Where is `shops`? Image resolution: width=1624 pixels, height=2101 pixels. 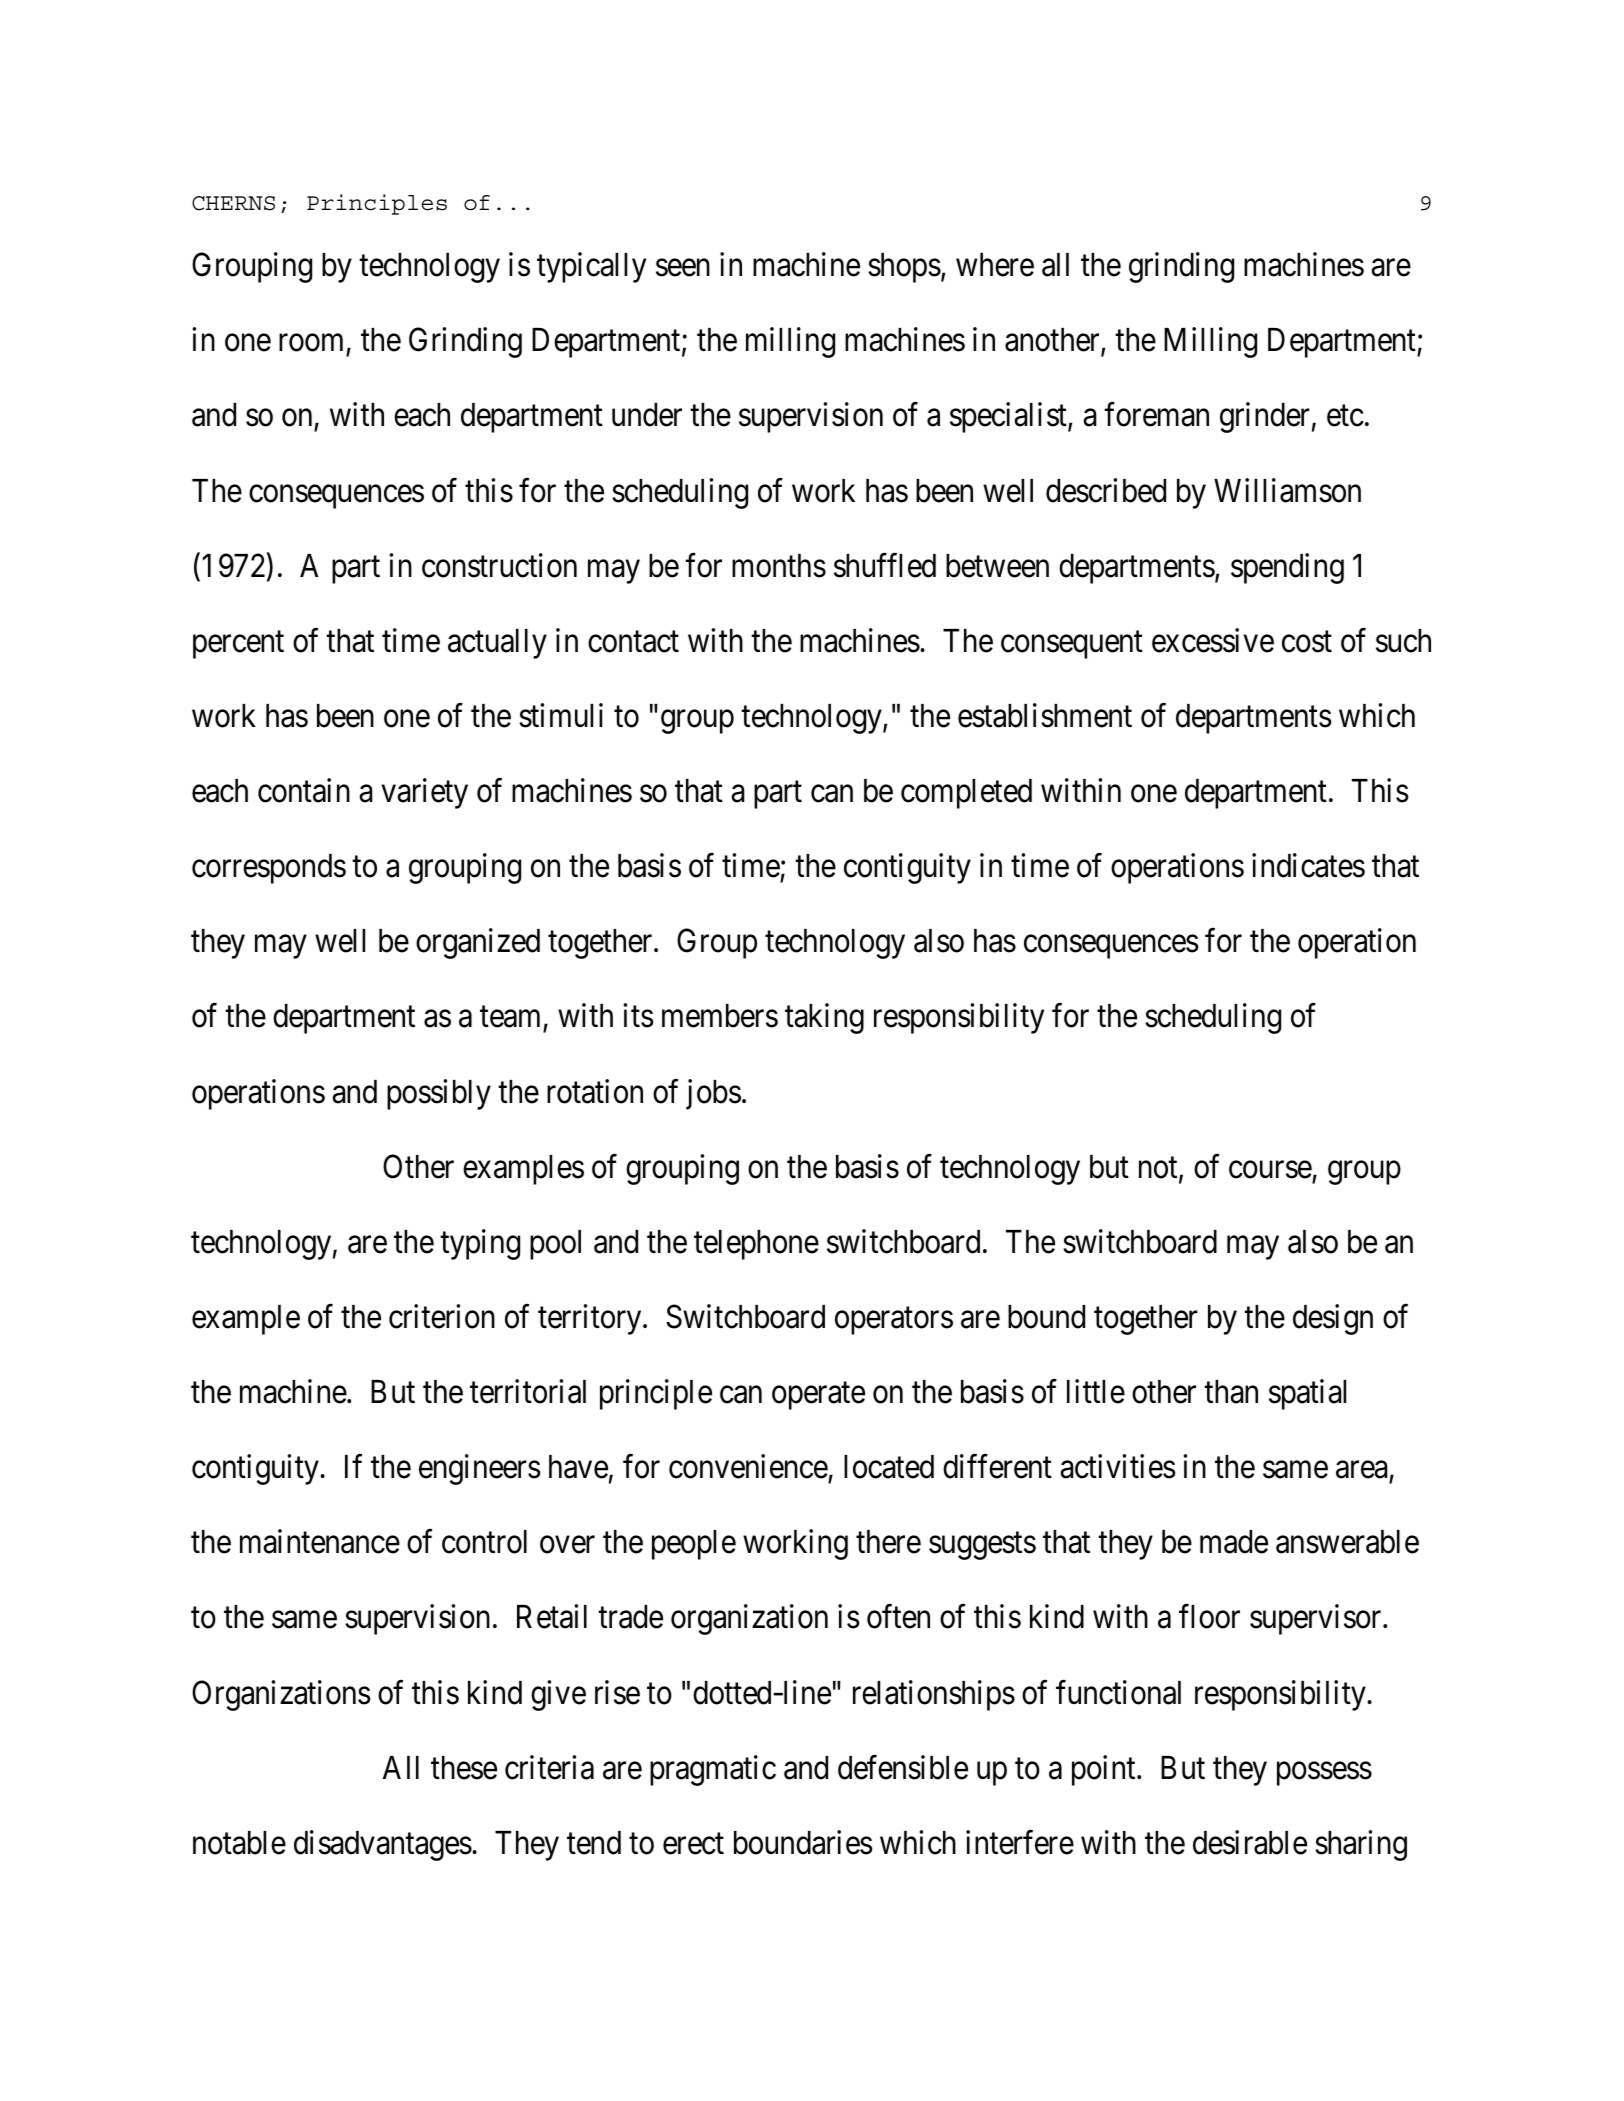
shops is located at coordinates (904, 268).
